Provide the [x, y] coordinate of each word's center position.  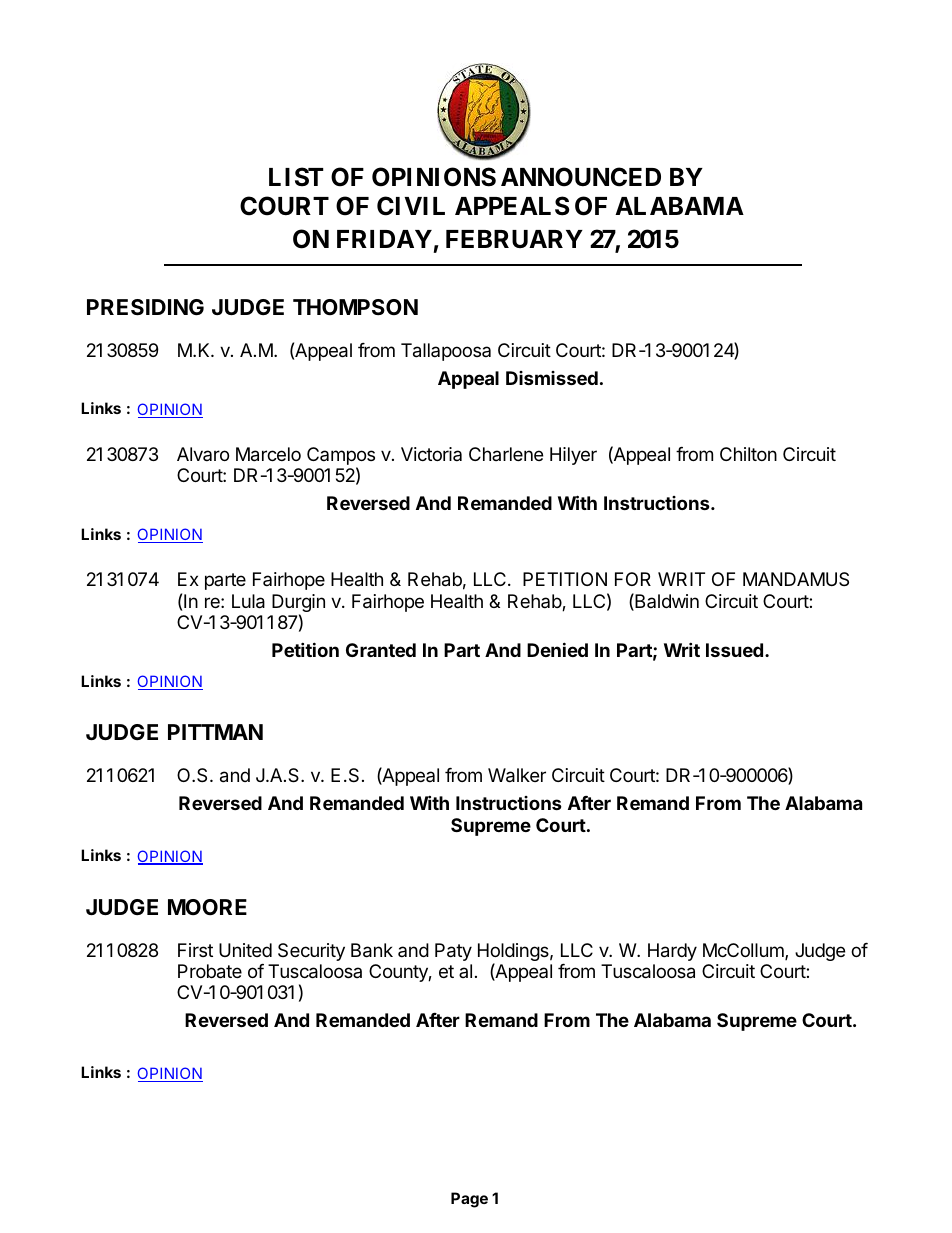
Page [469, 1200]
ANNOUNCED [581, 177]
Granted [381, 650]
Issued [734, 650]
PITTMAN [215, 732]
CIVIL [411, 206]
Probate [210, 971]
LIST [296, 177]
